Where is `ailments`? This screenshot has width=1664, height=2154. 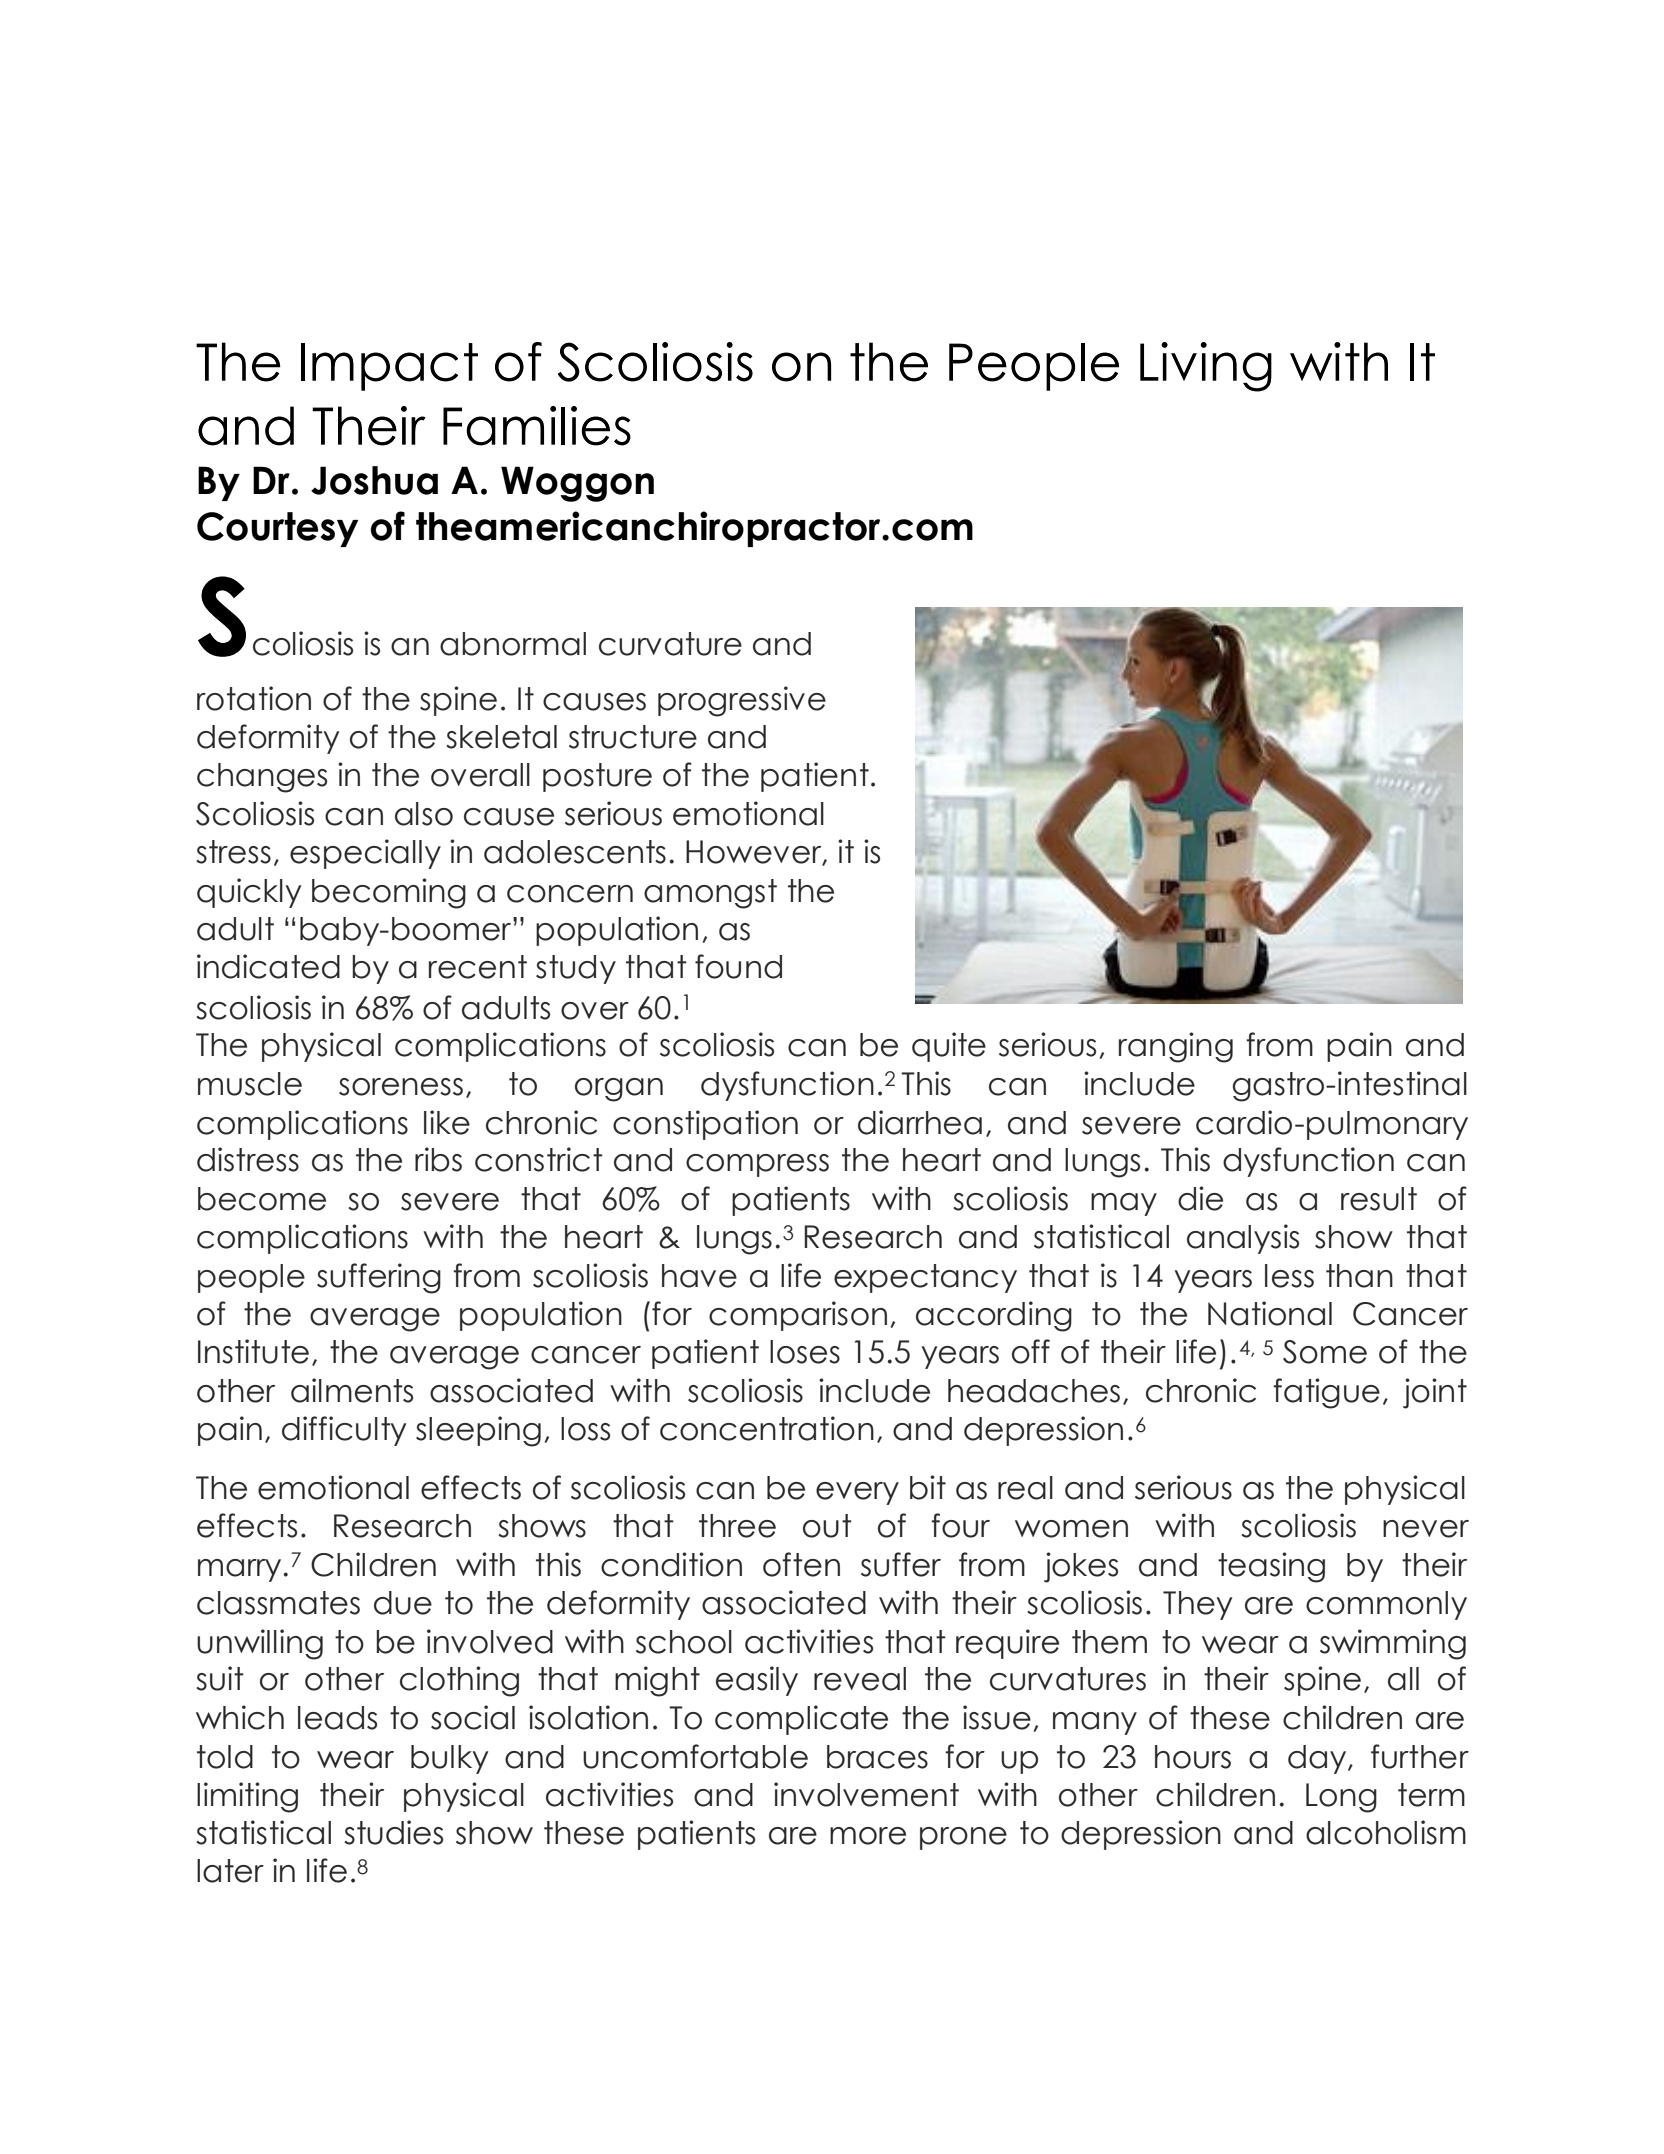
ailments is located at coordinates (352, 1390).
